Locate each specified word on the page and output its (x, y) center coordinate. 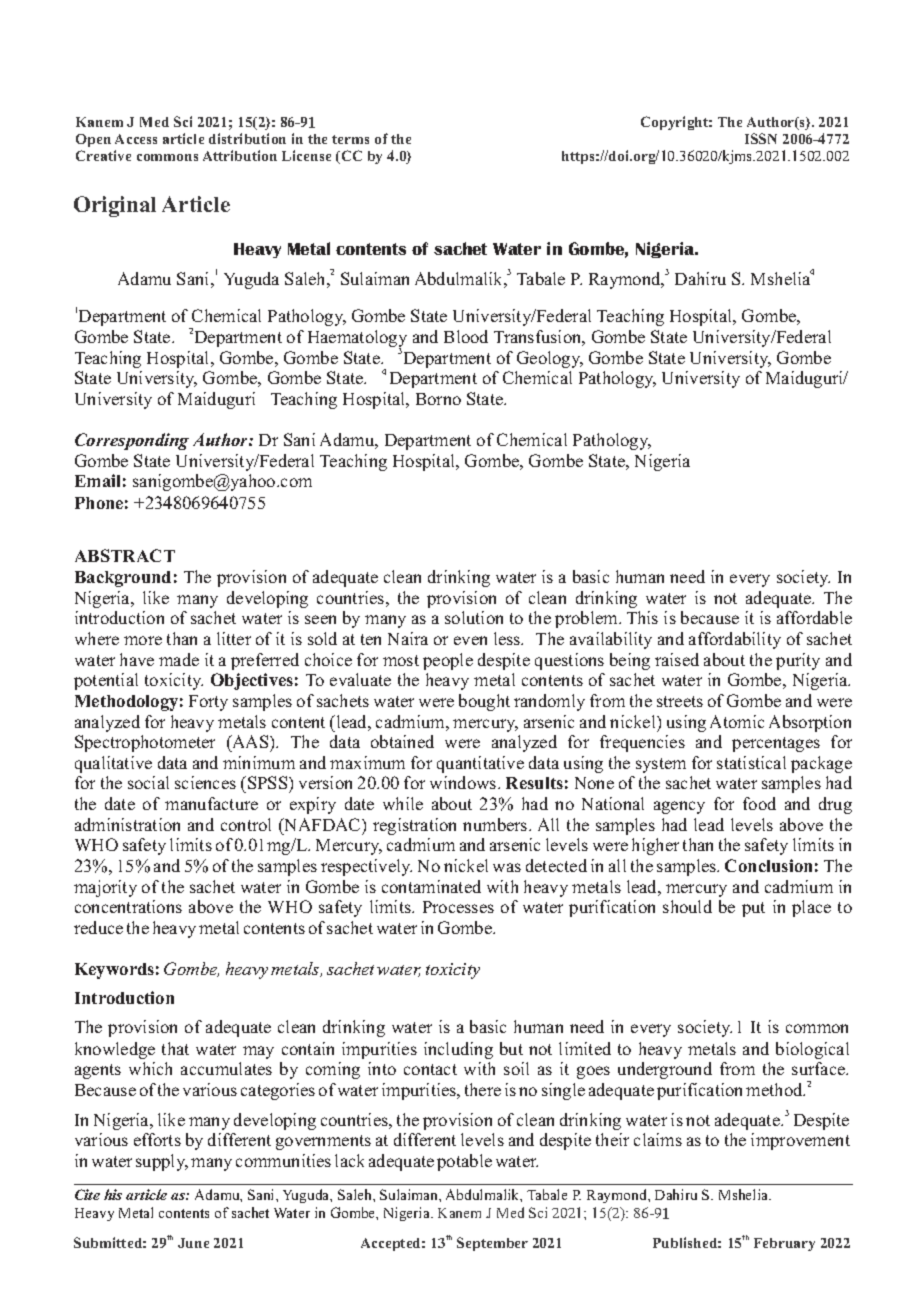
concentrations (128, 906)
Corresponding (132, 441)
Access (136, 139)
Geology (550, 359)
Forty (208, 703)
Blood (466, 336)
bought (484, 702)
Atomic (737, 721)
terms (350, 139)
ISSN (761, 138)
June (193, 1243)
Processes (458, 907)
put (753, 909)
